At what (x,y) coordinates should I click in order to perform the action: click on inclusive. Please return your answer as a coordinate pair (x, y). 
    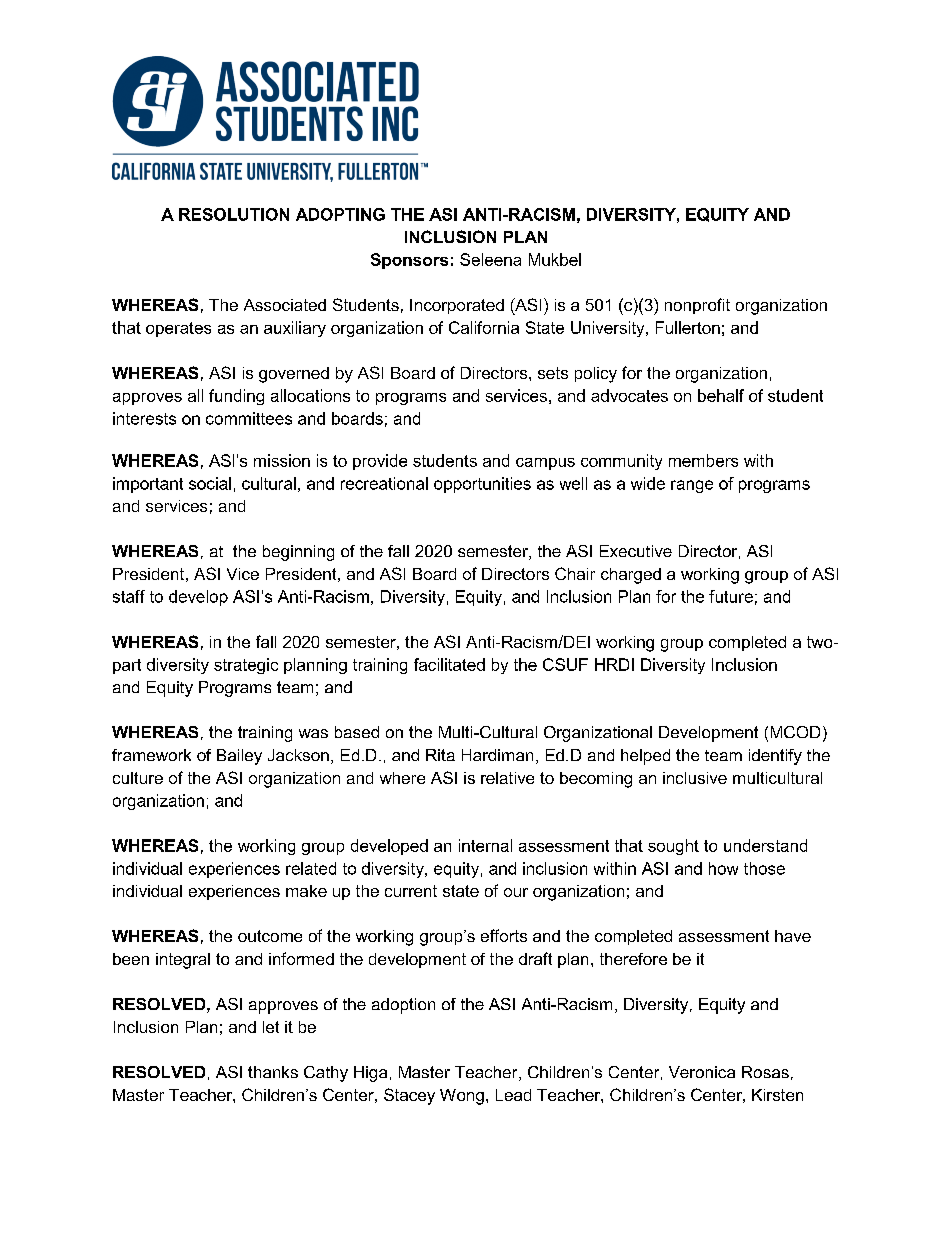
    Looking at the image, I should click on (695, 778).
